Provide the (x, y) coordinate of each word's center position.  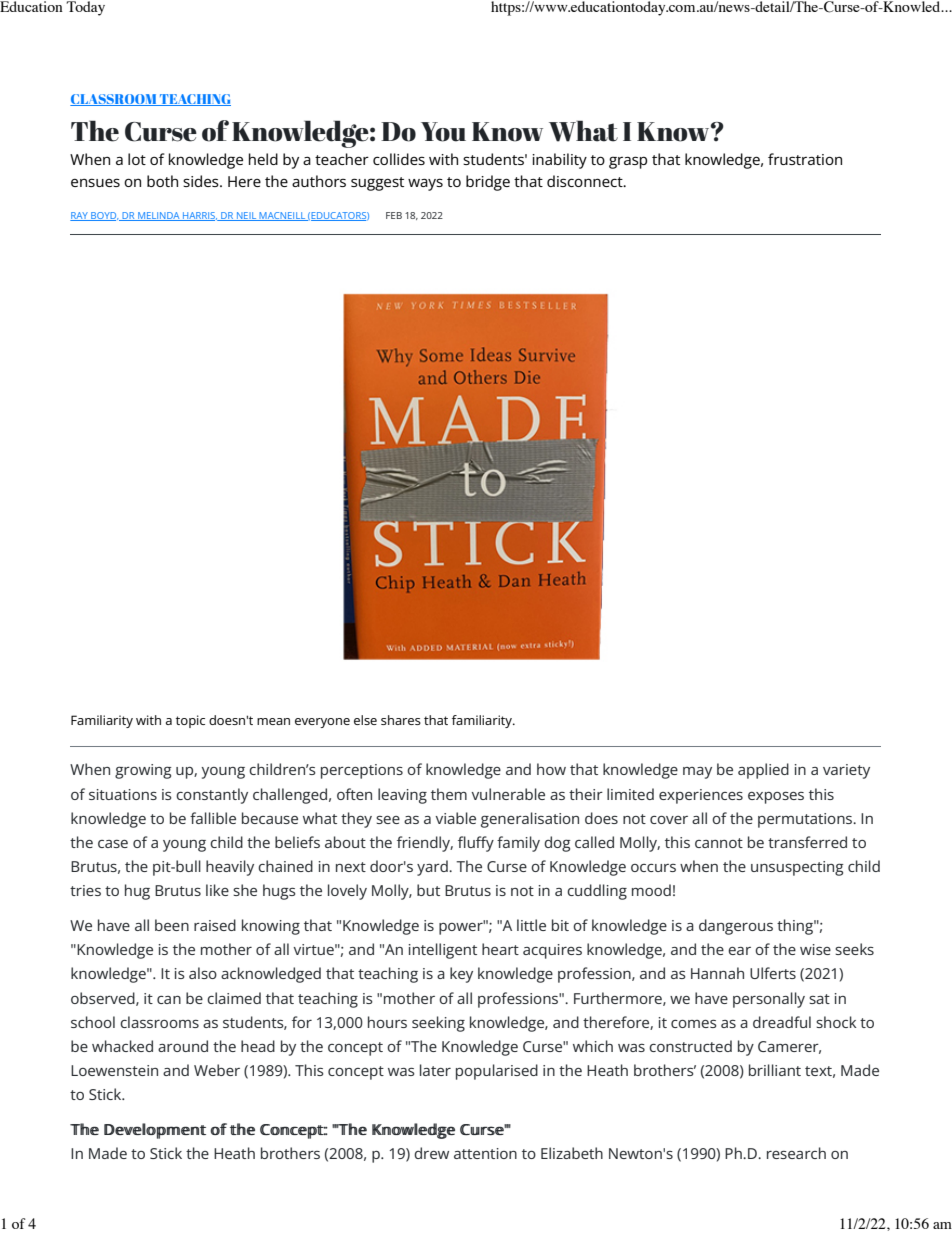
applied (763, 771)
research (796, 1153)
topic (190, 721)
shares (401, 720)
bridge (488, 183)
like (217, 890)
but (428, 890)
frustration (805, 159)
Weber (217, 1070)
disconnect (586, 181)
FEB (394, 215)
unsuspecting (797, 868)
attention (485, 1153)
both (162, 181)
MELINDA (159, 216)
